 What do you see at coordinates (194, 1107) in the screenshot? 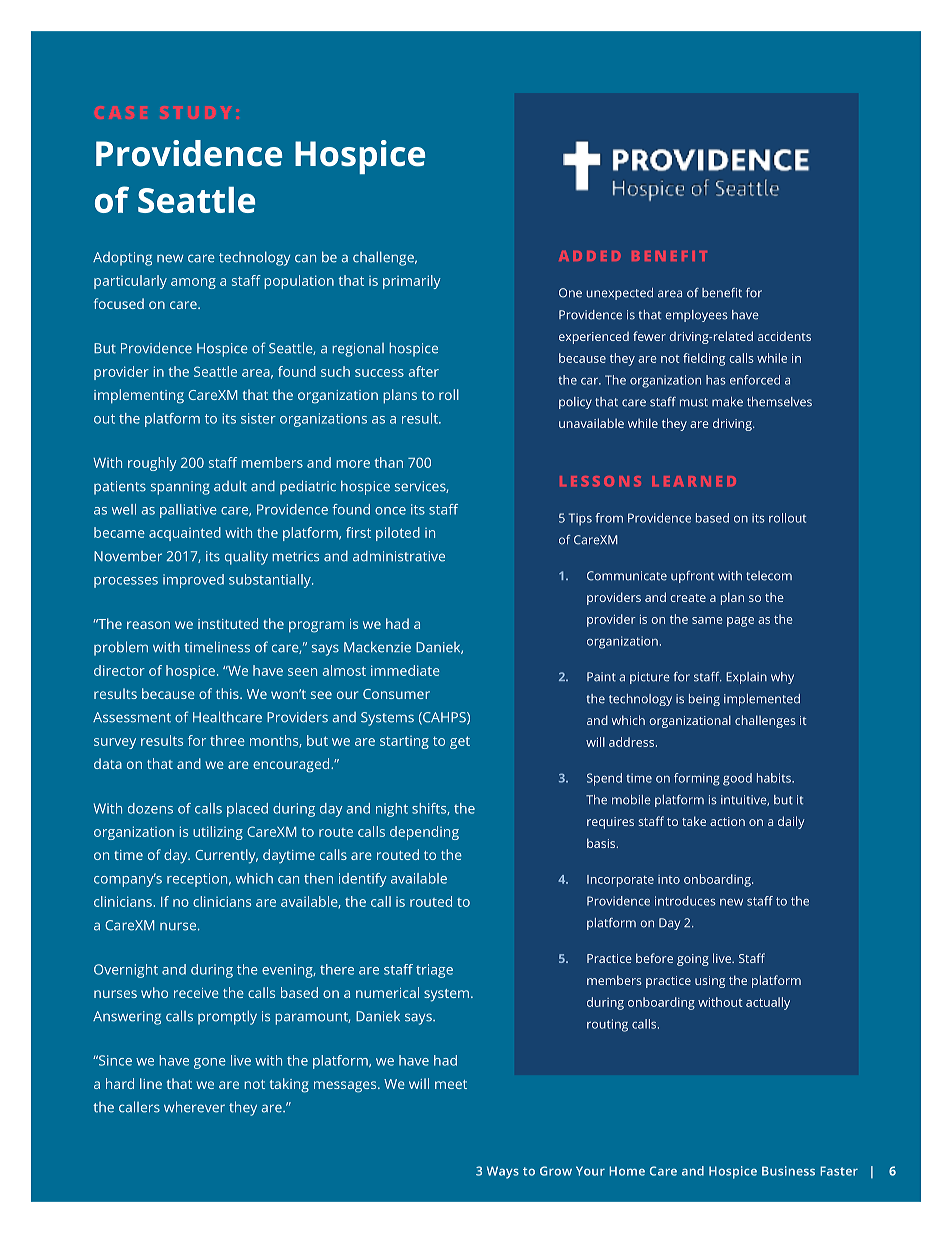
I see `wherever` at bounding box center [194, 1107].
